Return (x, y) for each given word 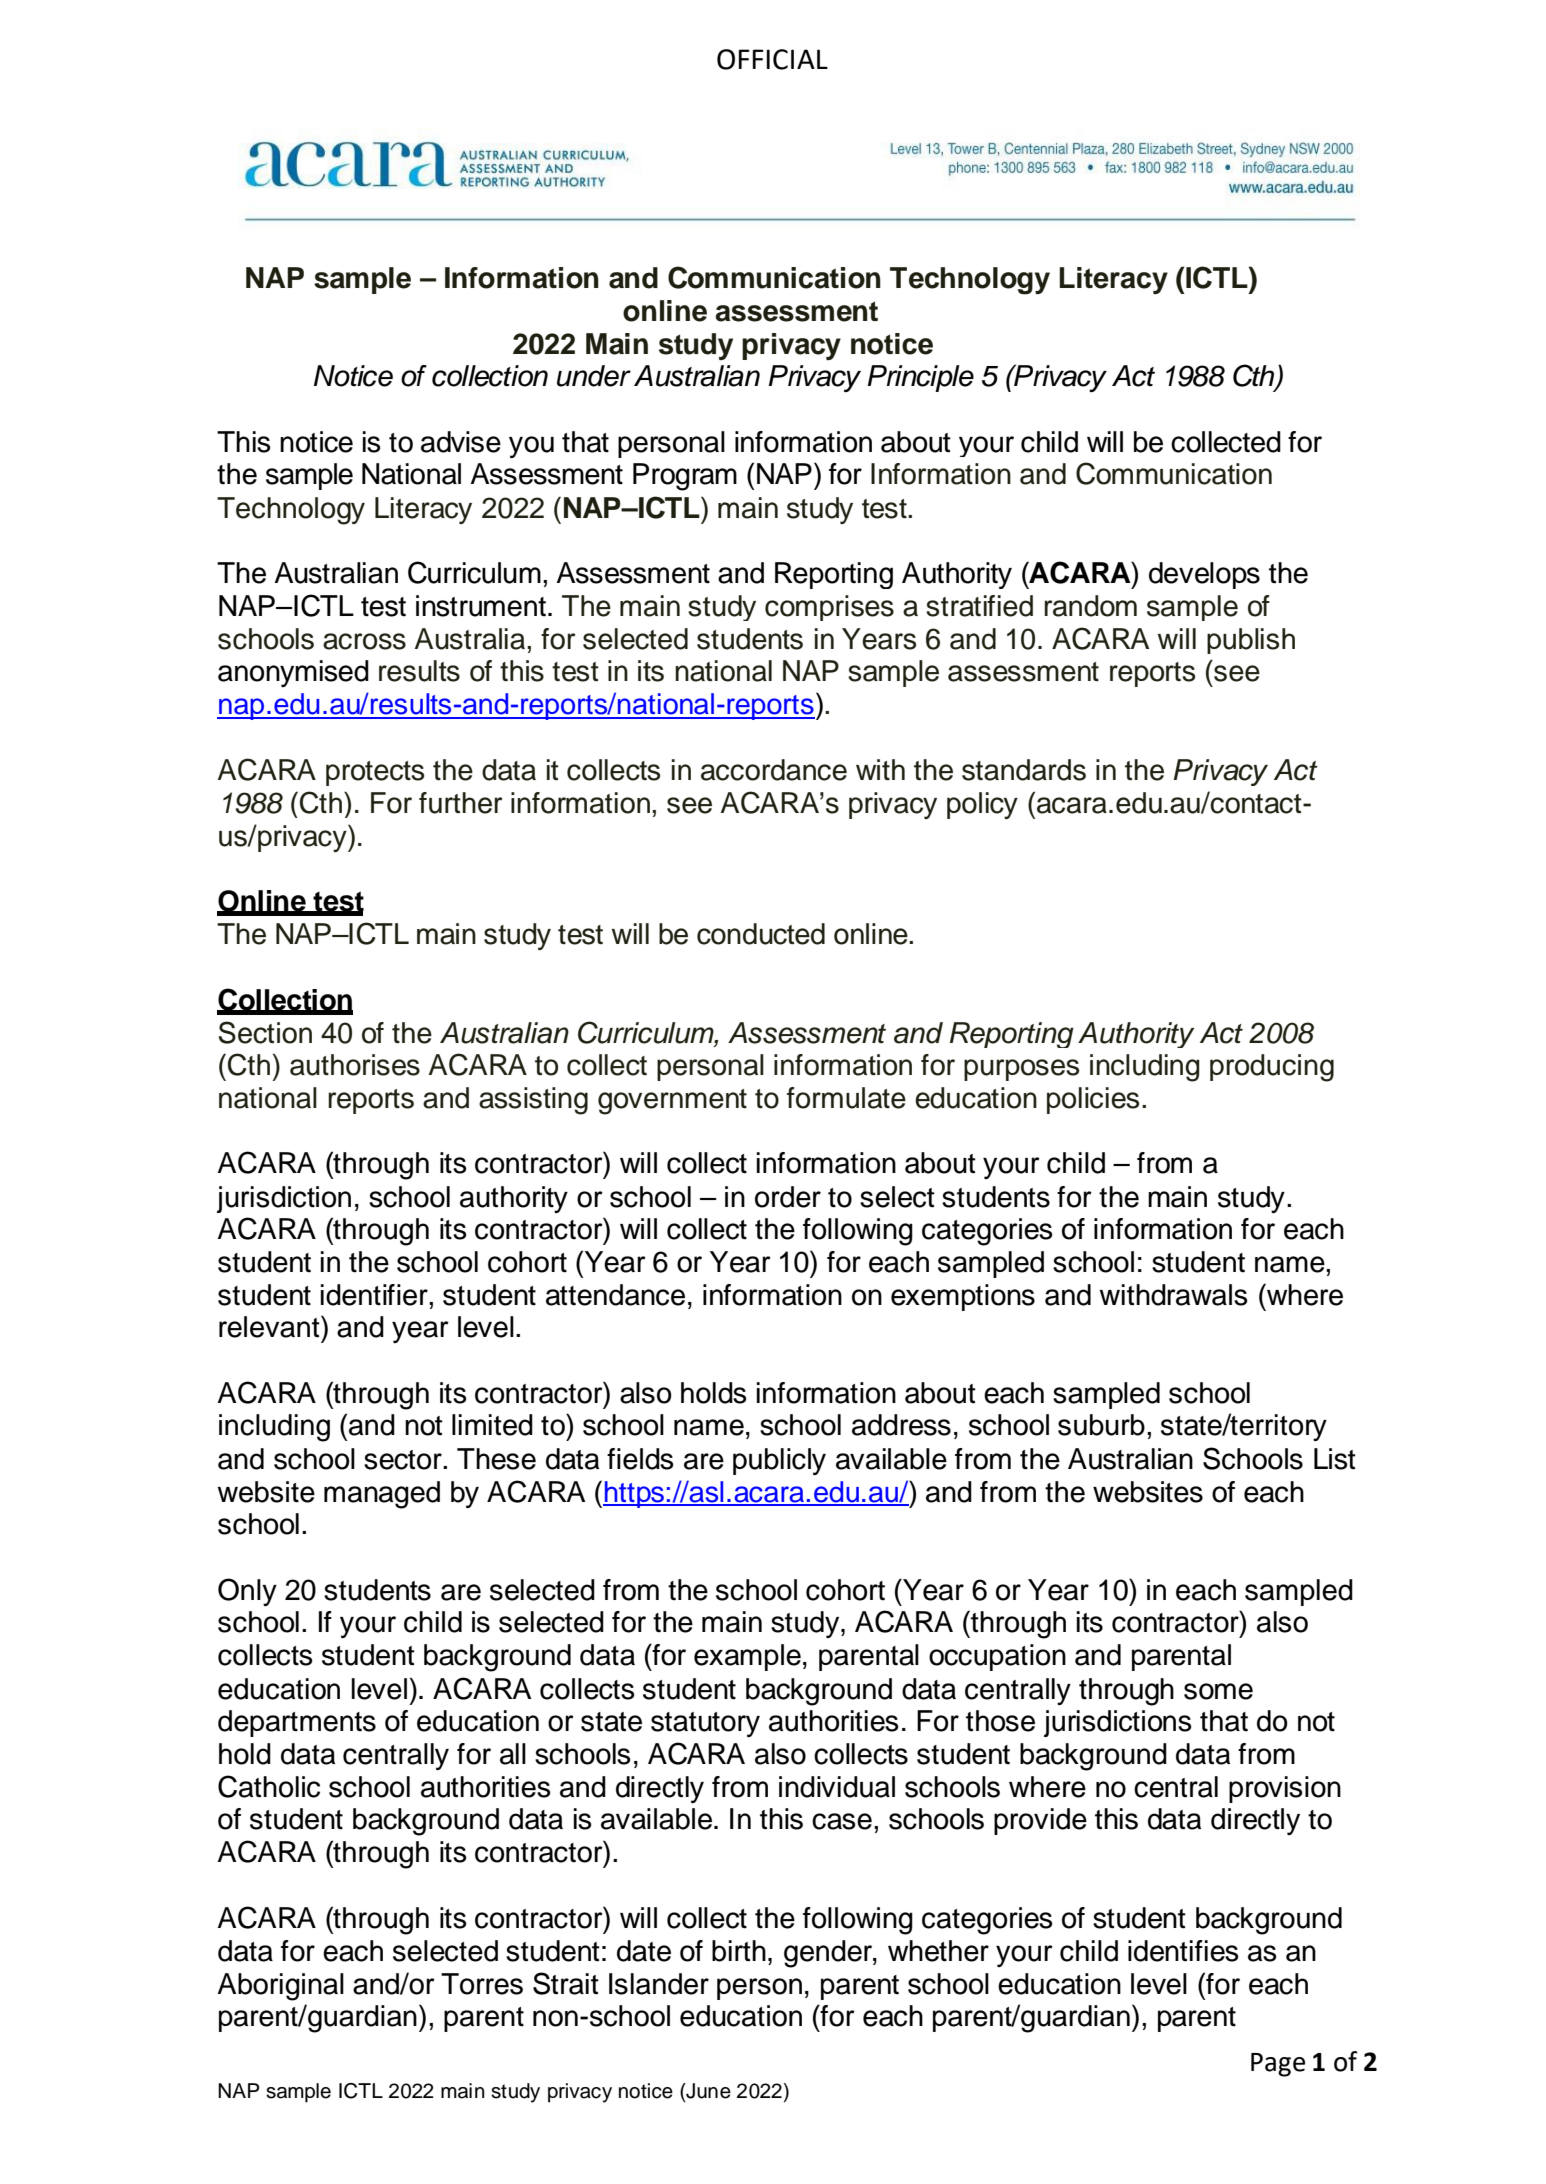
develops (1204, 575)
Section (265, 1032)
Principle (920, 378)
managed (382, 1495)
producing (1272, 1068)
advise (461, 442)
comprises (829, 608)
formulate (846, 1098)
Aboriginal (280, 1987)
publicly (779, 1461)
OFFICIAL (772, 59)
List (1335, 1459)
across (364, 641)
